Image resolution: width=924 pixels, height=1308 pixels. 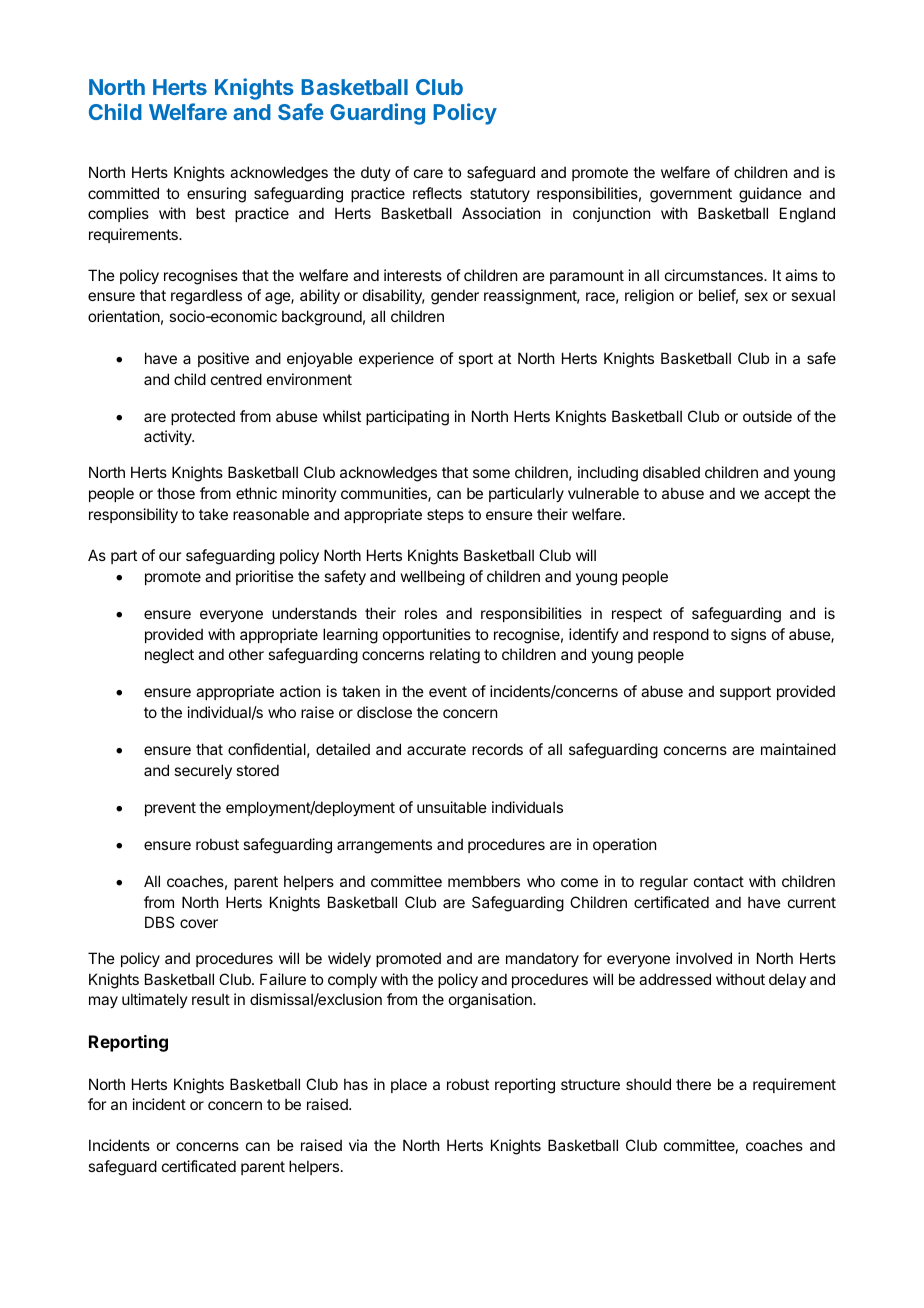 I want to click on government, so click(x=691, y=195).
